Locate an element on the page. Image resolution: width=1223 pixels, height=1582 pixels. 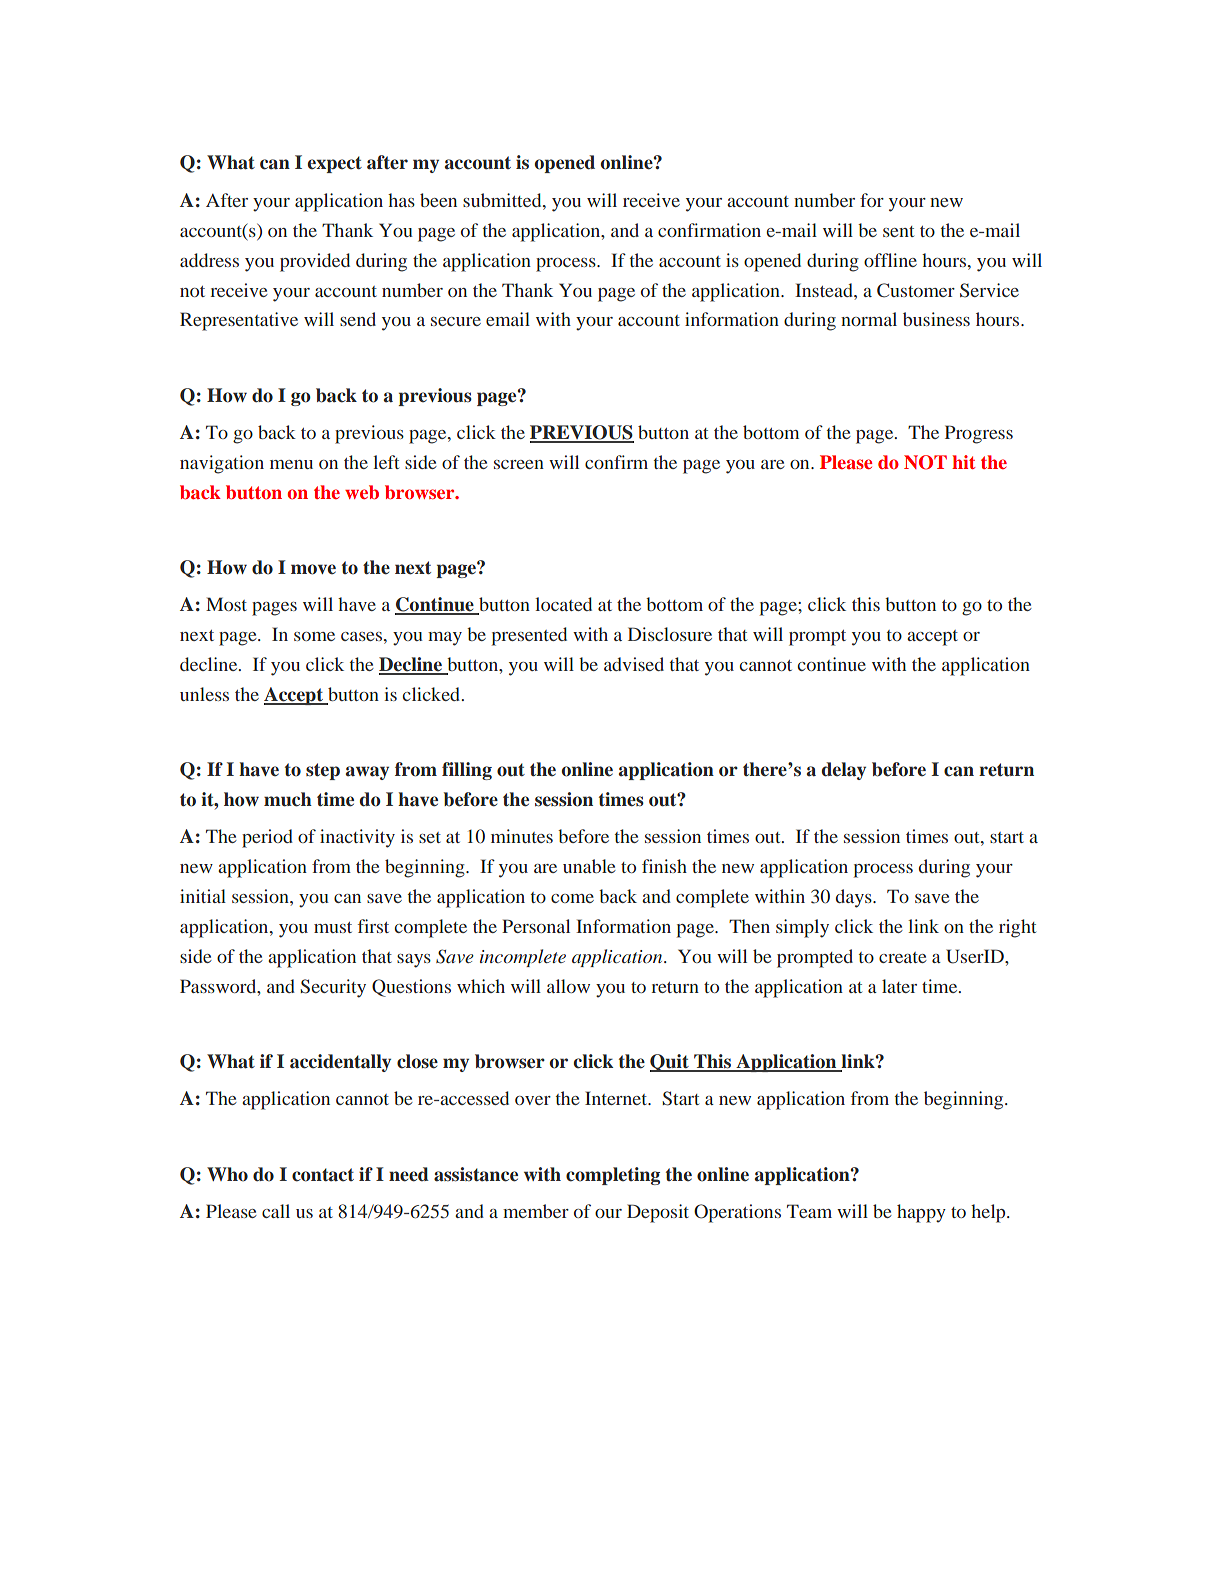
completing is located at coordinates (613, 1176).
